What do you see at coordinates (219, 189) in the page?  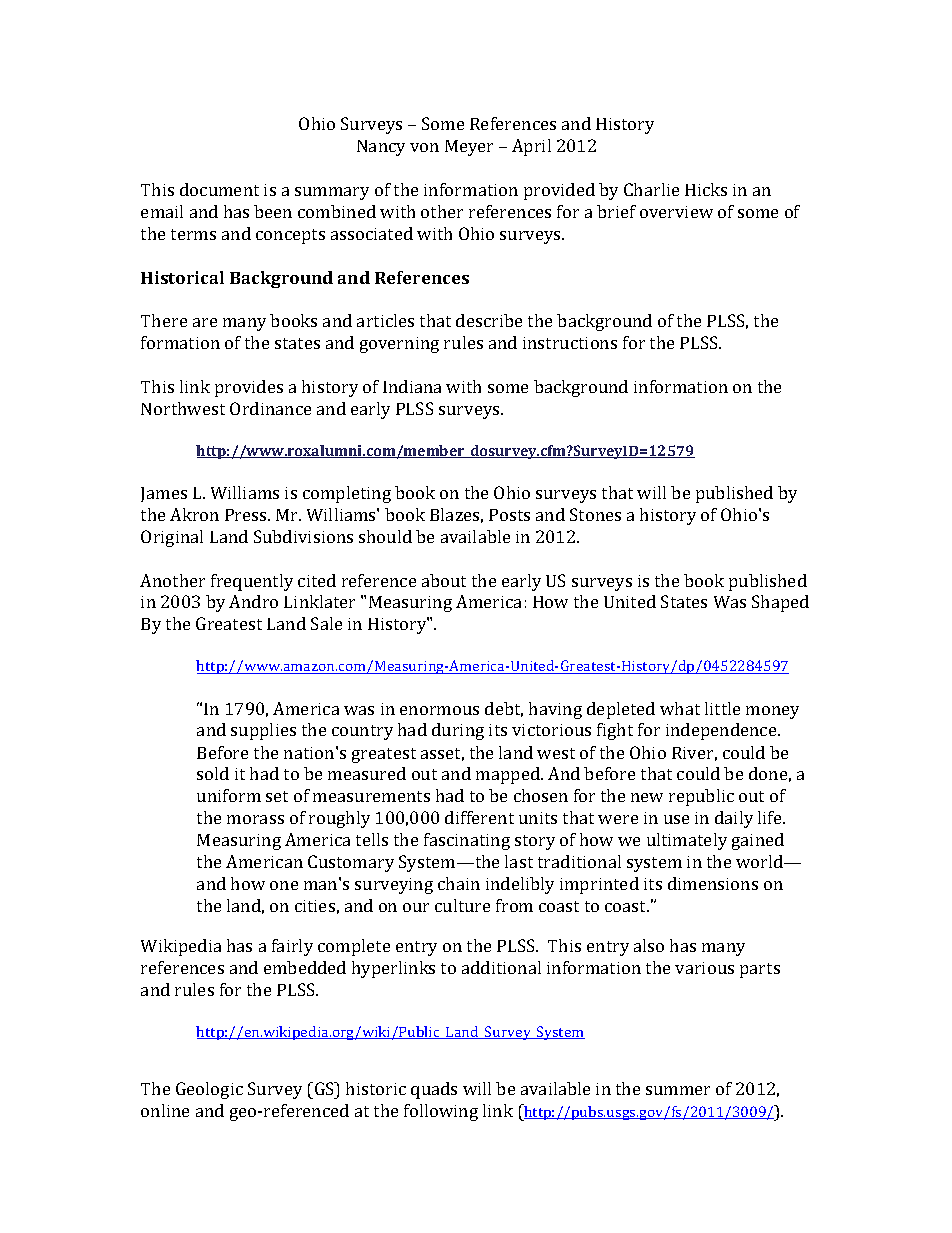 I see `document` at bounding box center [219, 189].
